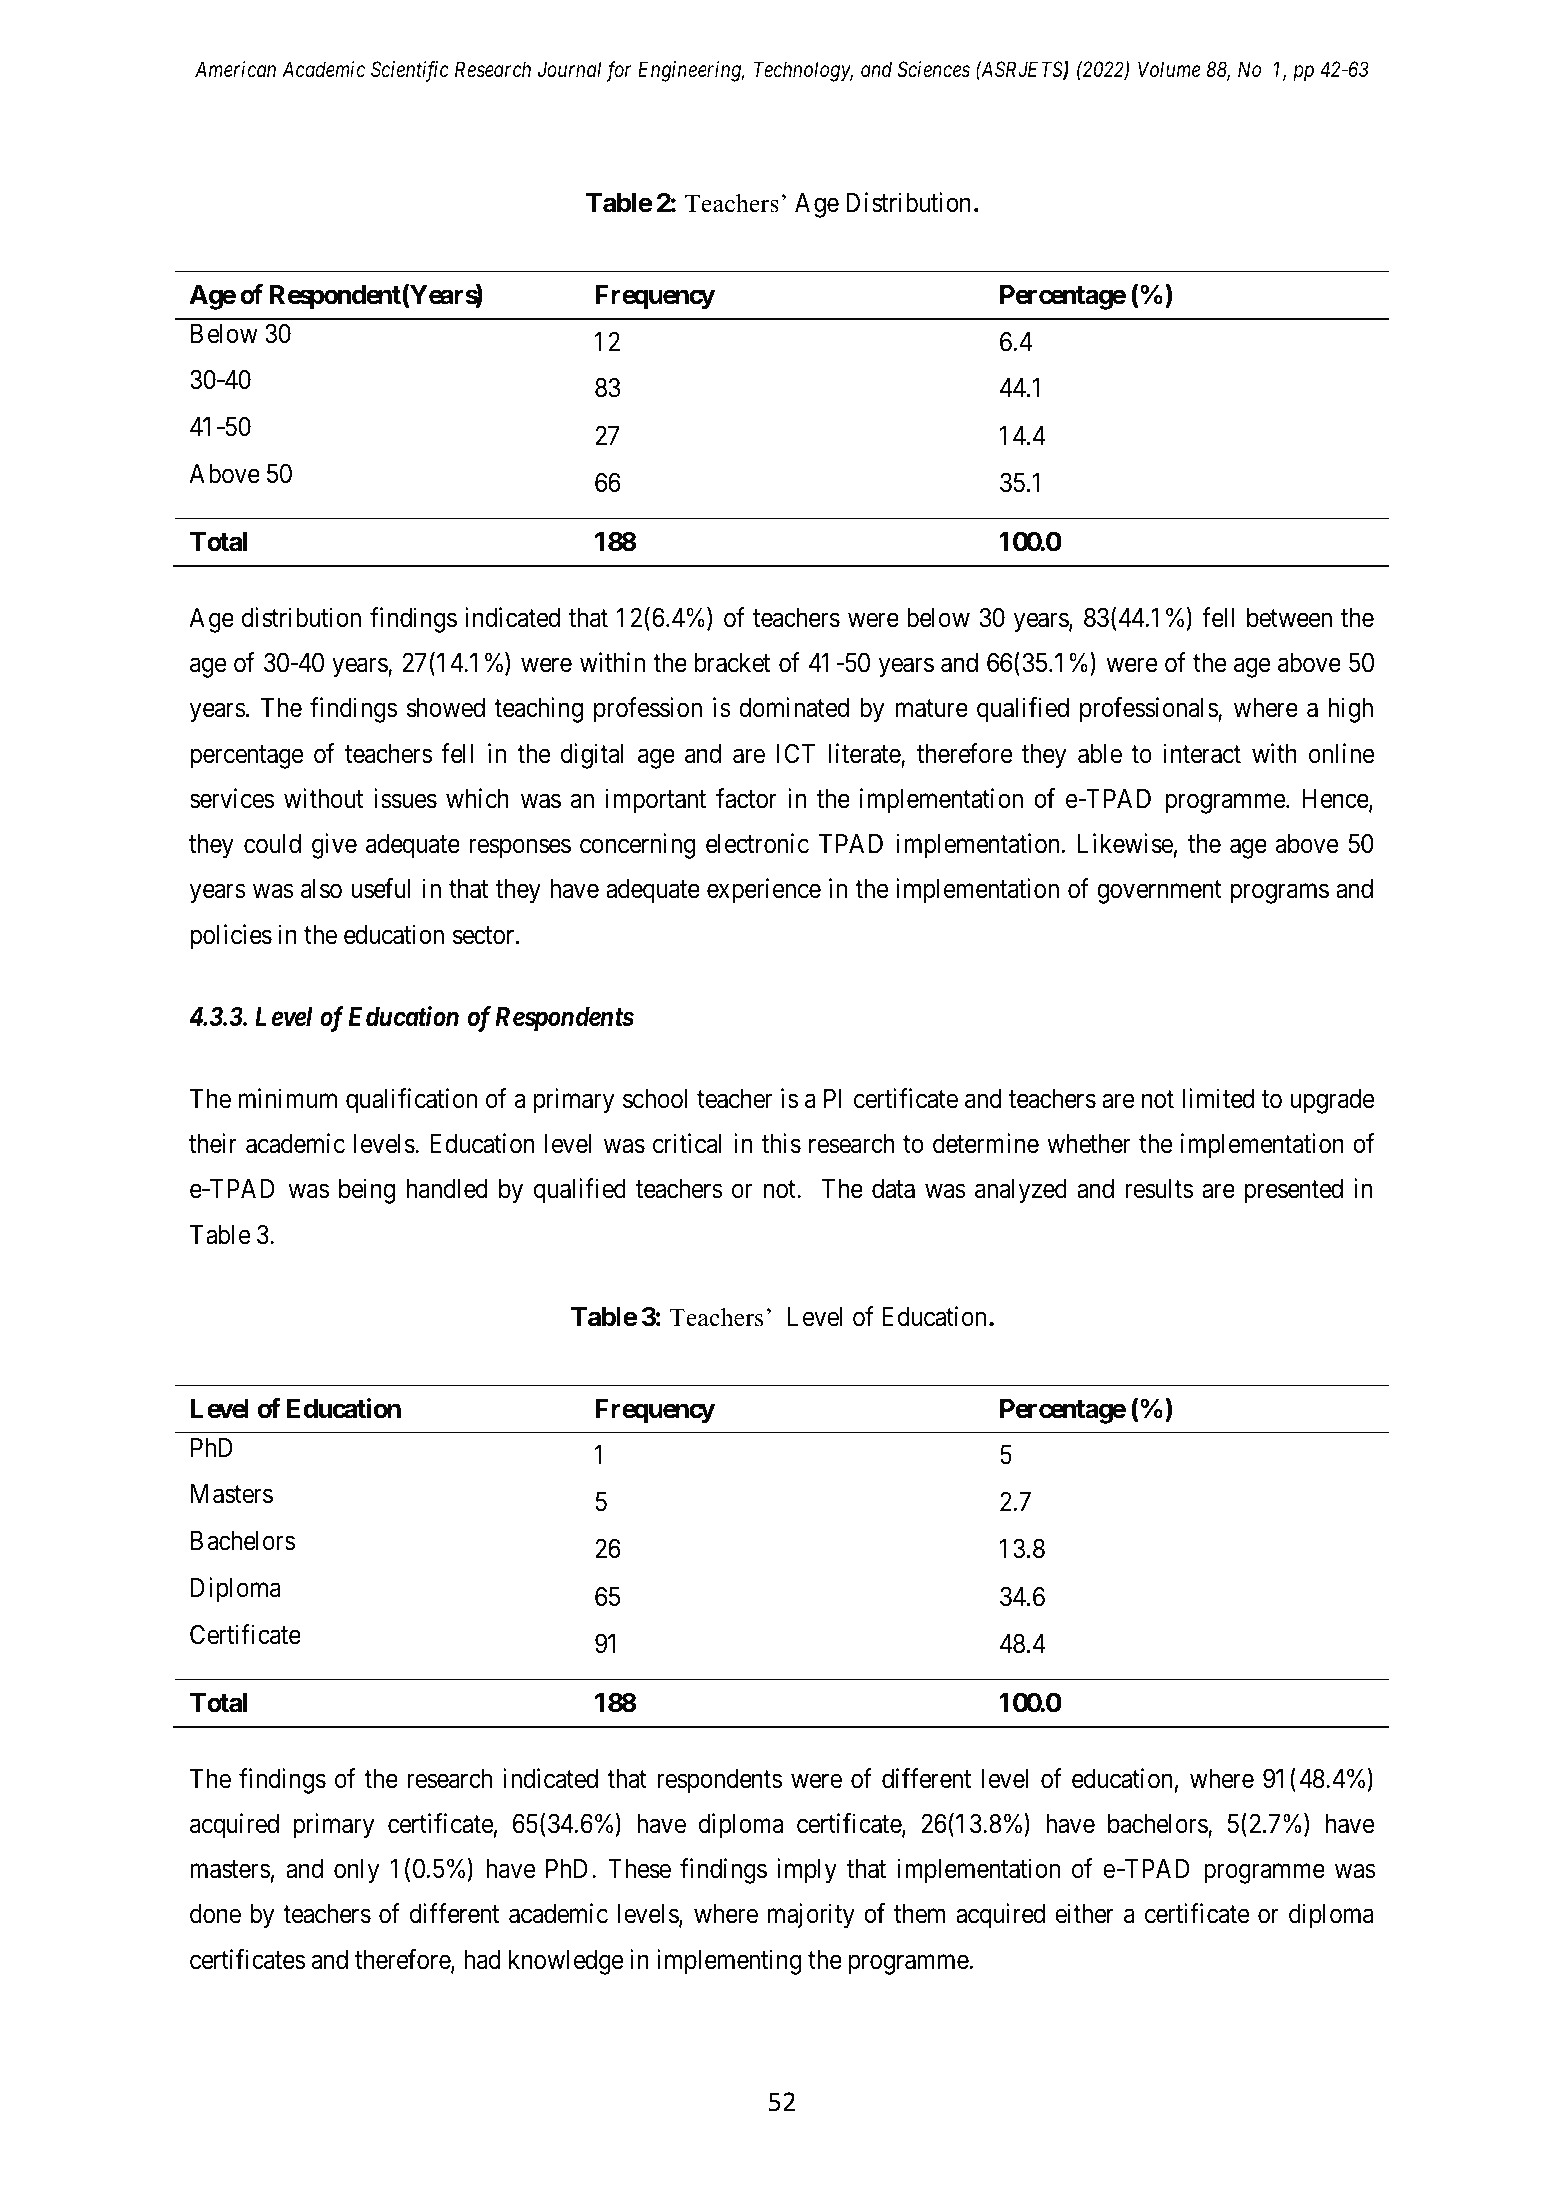  What do you see at coordinates (356, 1871) in the screenshot?
I see `only` at bounding box center [356, 1871].
